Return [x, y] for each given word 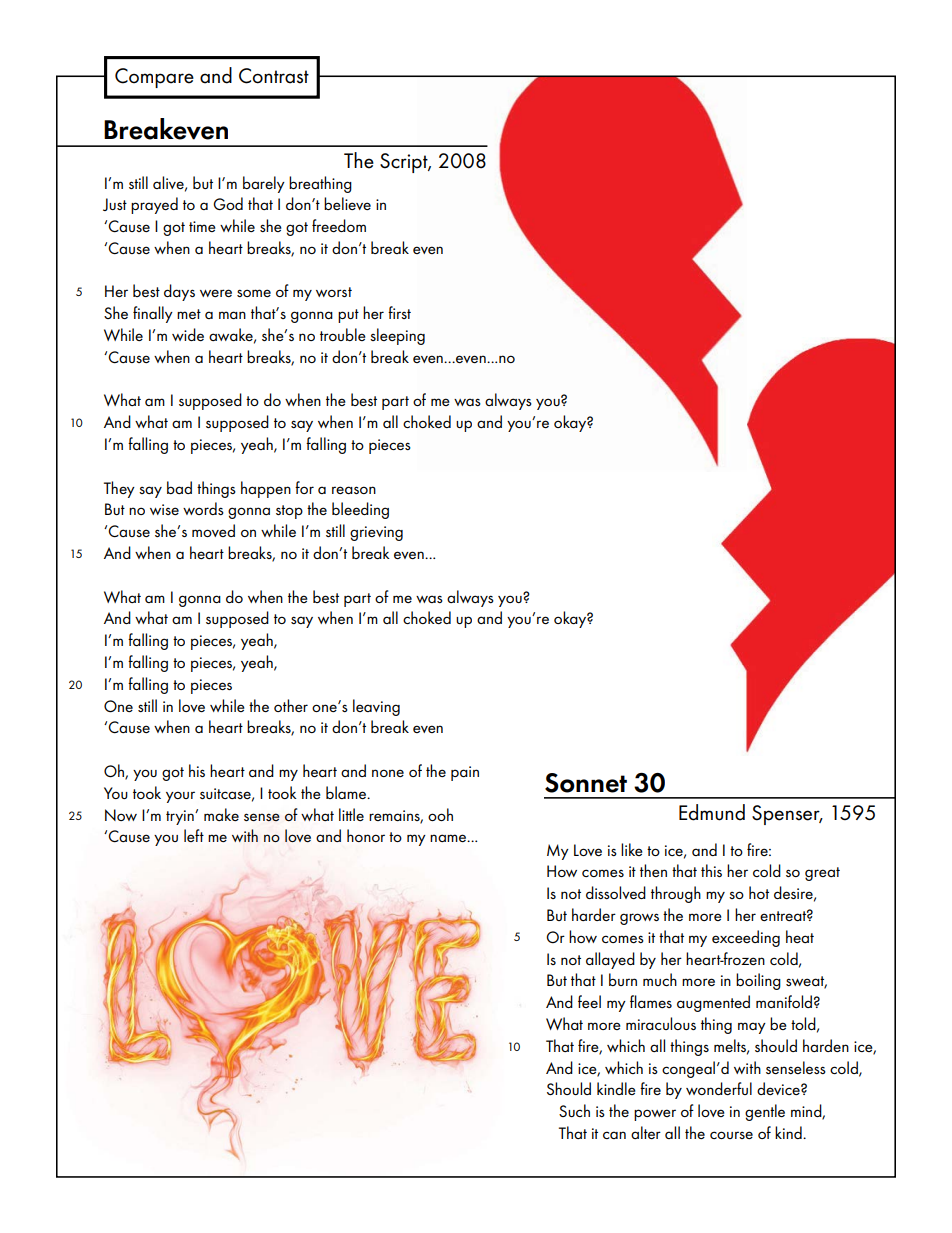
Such [574, 1110]
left [194, 835]
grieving [376, 533]
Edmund [712, 812]
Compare [154, 78]
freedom [339, 225]
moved [213, 530]
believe [347, 203]
